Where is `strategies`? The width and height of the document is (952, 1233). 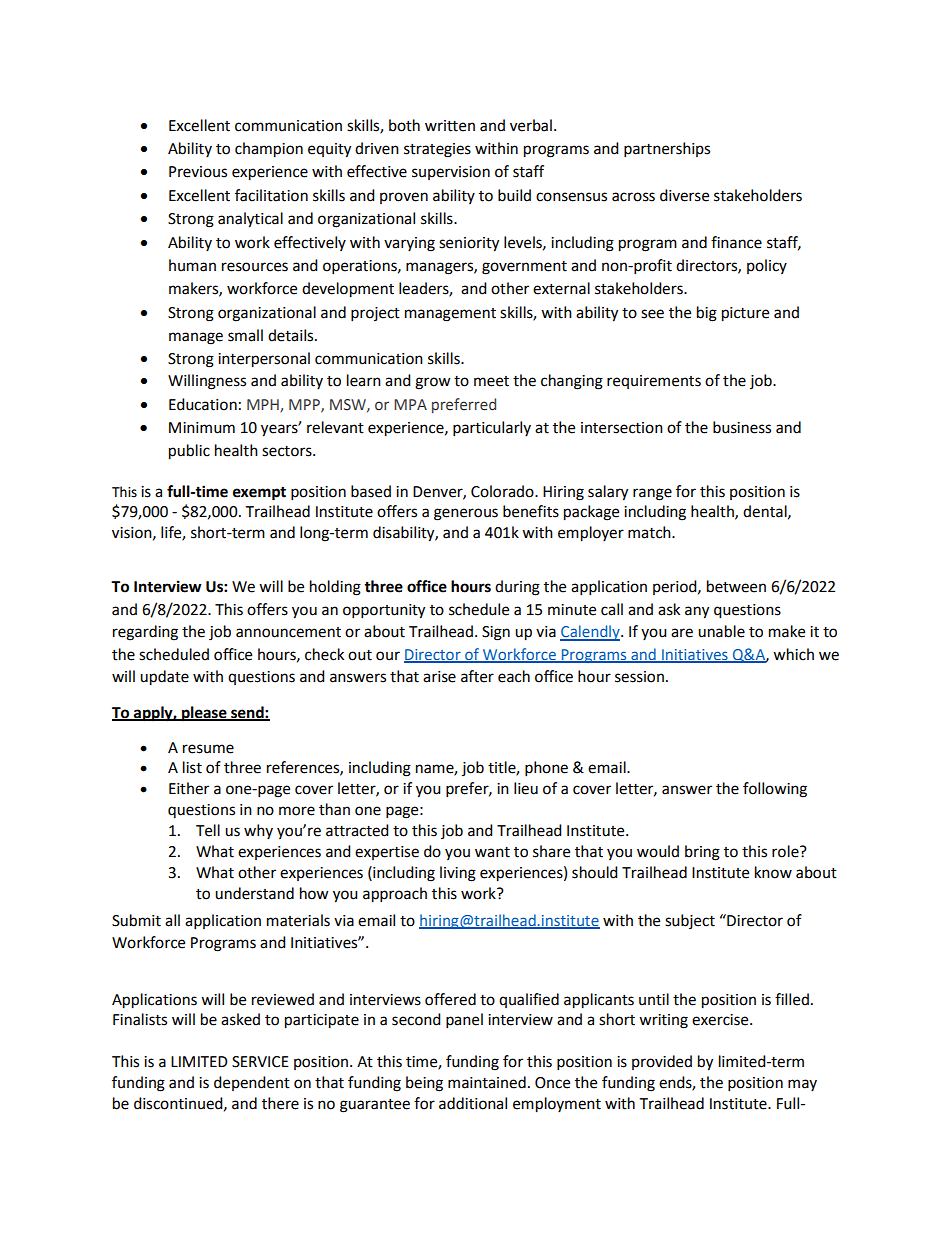
strategies is located at coordinates (437, 150).
